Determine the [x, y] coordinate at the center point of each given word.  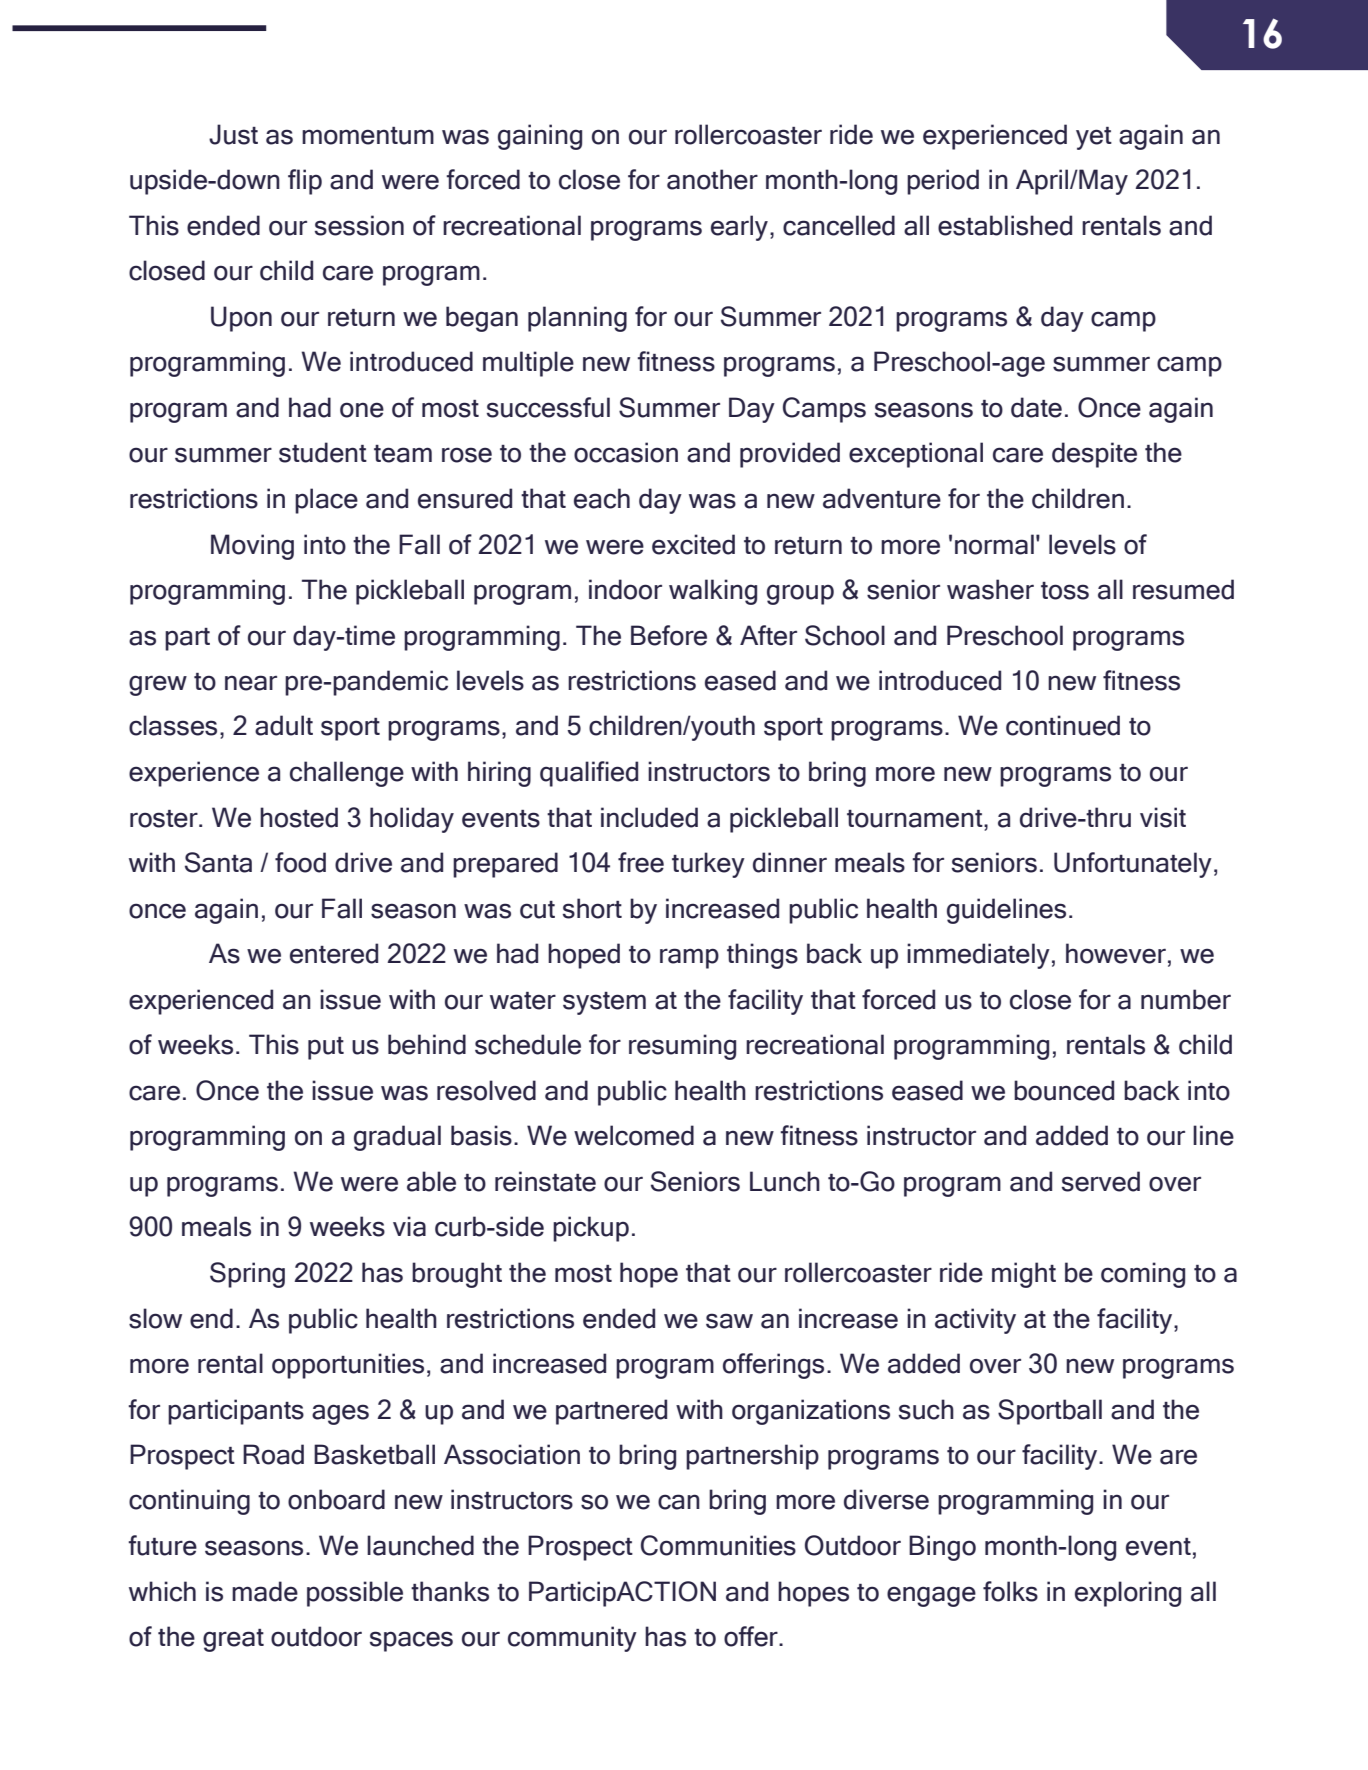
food [300, 862]
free [641, 862]
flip [305, 182]
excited [693, 544]
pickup [591, 1229]
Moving [252, 547]
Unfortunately [1133, 865]
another [712, 179]
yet [1094, 138]
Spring [247, 1275]
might [1024, 1275]
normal [994, 544]
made [265, 1591]
